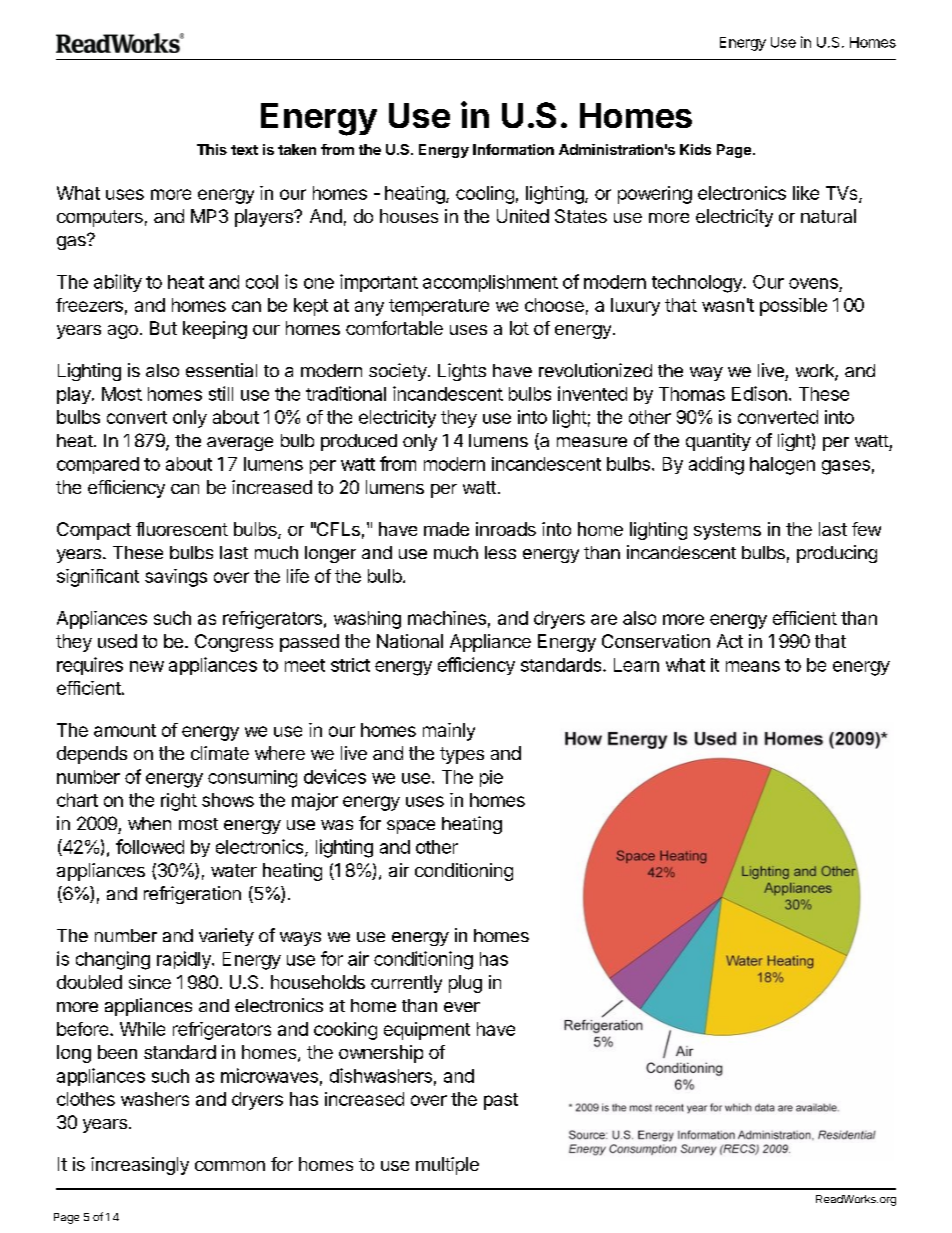 The height and width of the screenshot is (1233, 952). Describe the element at coordinates (513, 149) in the screenshot. I see `Information` at that location.
